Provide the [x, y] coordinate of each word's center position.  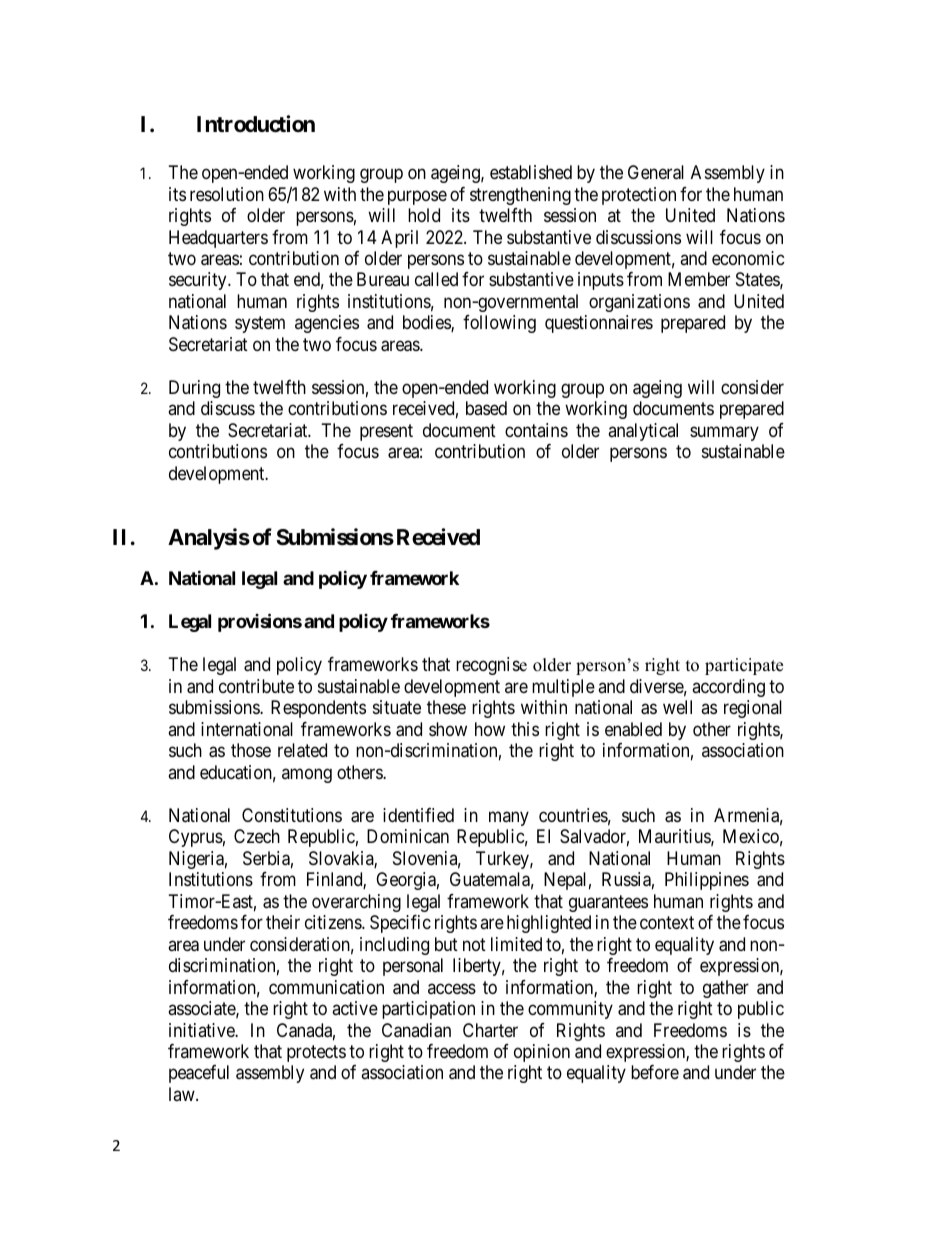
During [194, 389]
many [509, 818]
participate [744, 666]
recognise [491, 666]
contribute [256, 686]
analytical [643, 432]
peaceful [199, 1074]
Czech [257, 836]
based [486, 408]
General [656, 172]
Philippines [707, 881]
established [531, 172]
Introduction [256, 124]
